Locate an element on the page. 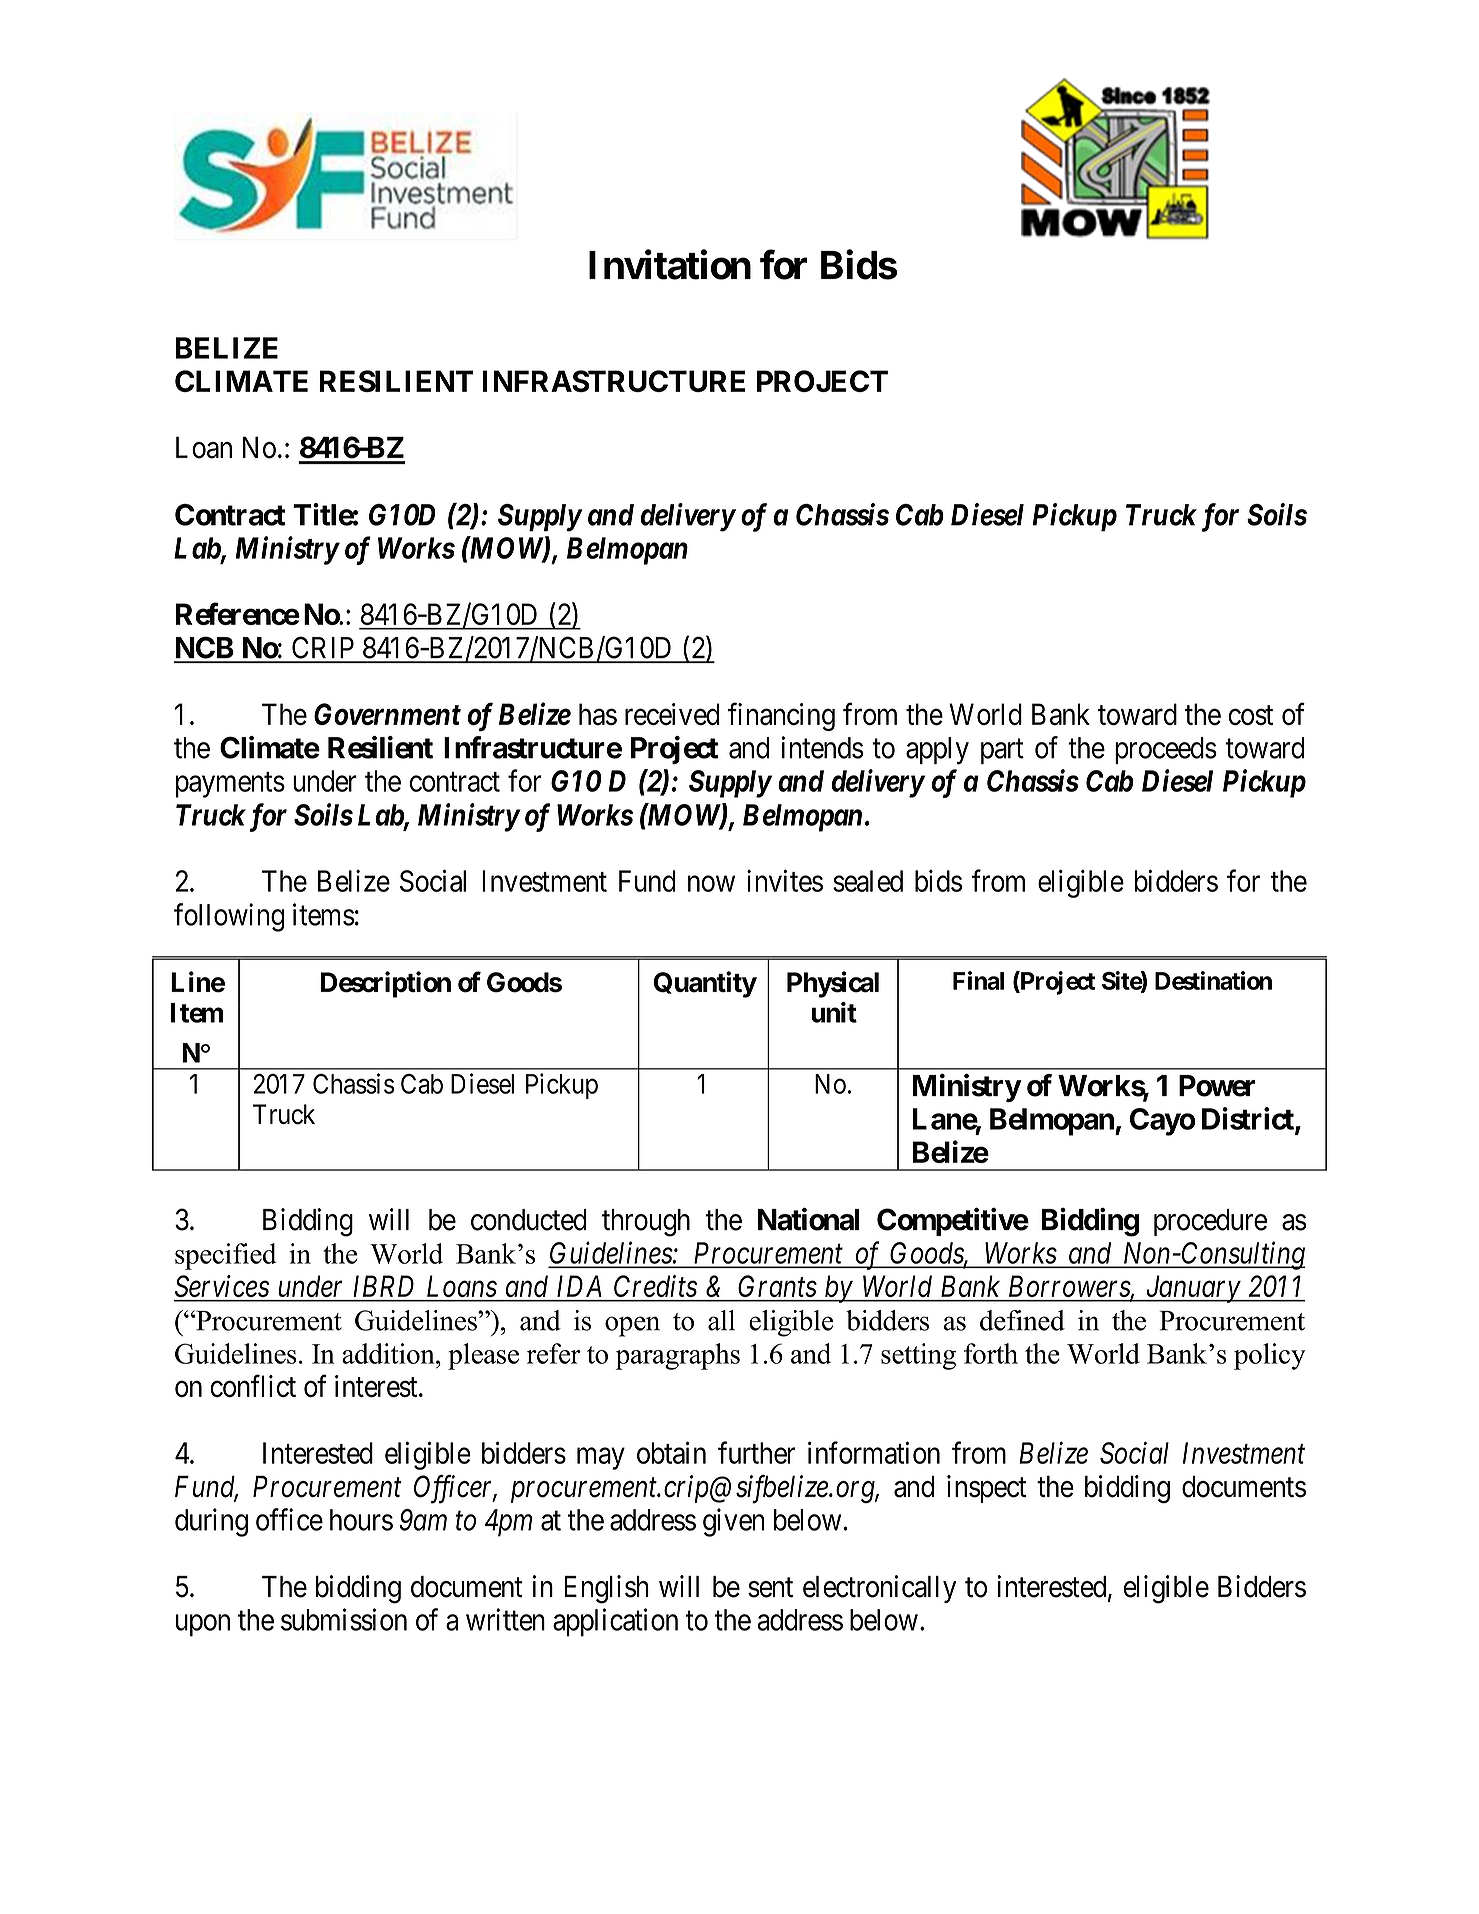 The height and width of the image is (1914, 1479). National is located at coordinates (808, 1219).
